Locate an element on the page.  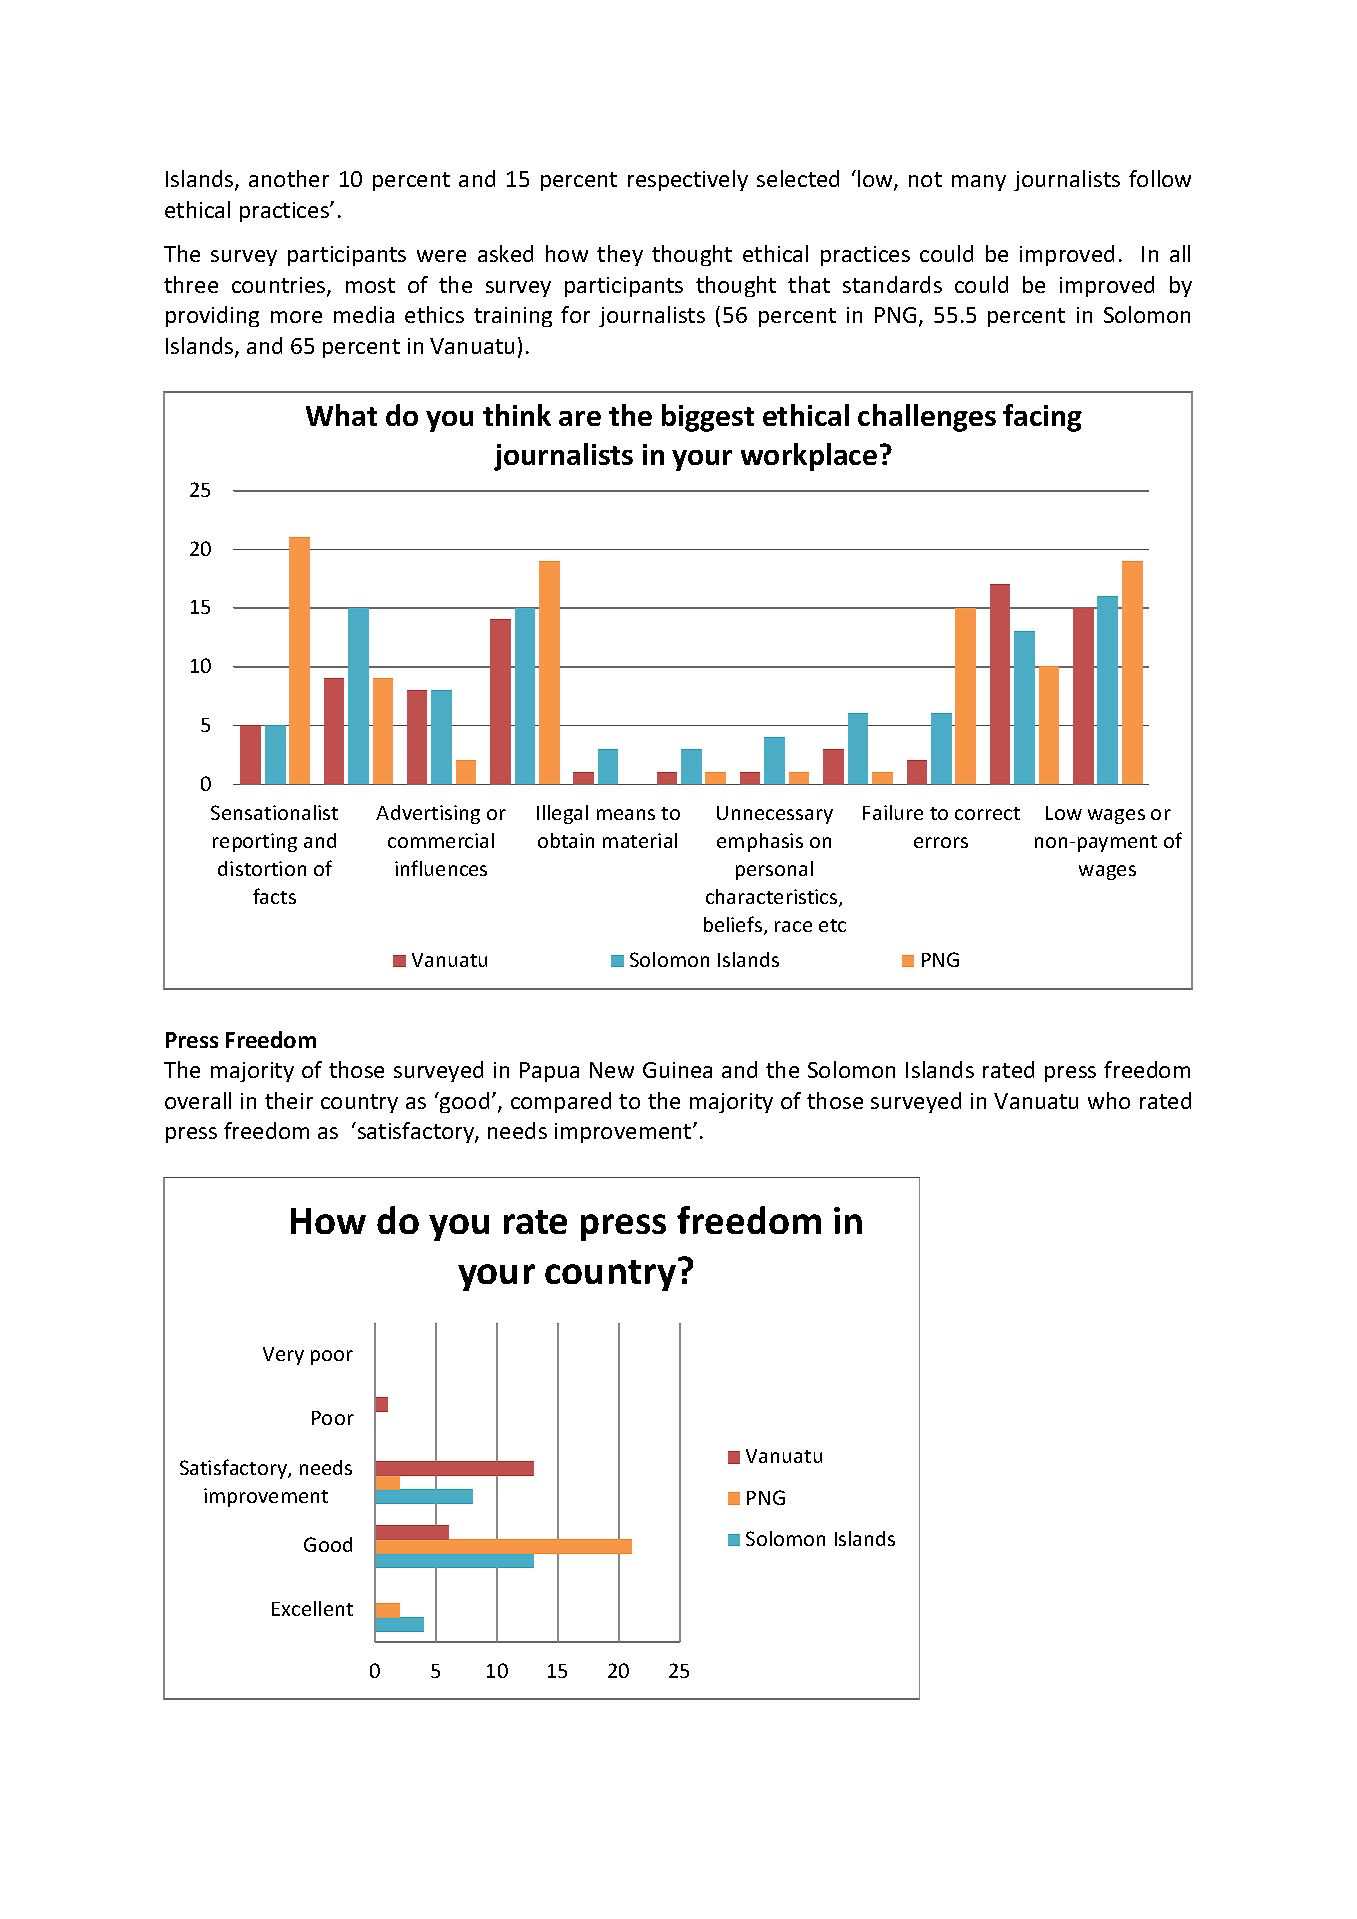
correct is located at coordinates (987, 813).
